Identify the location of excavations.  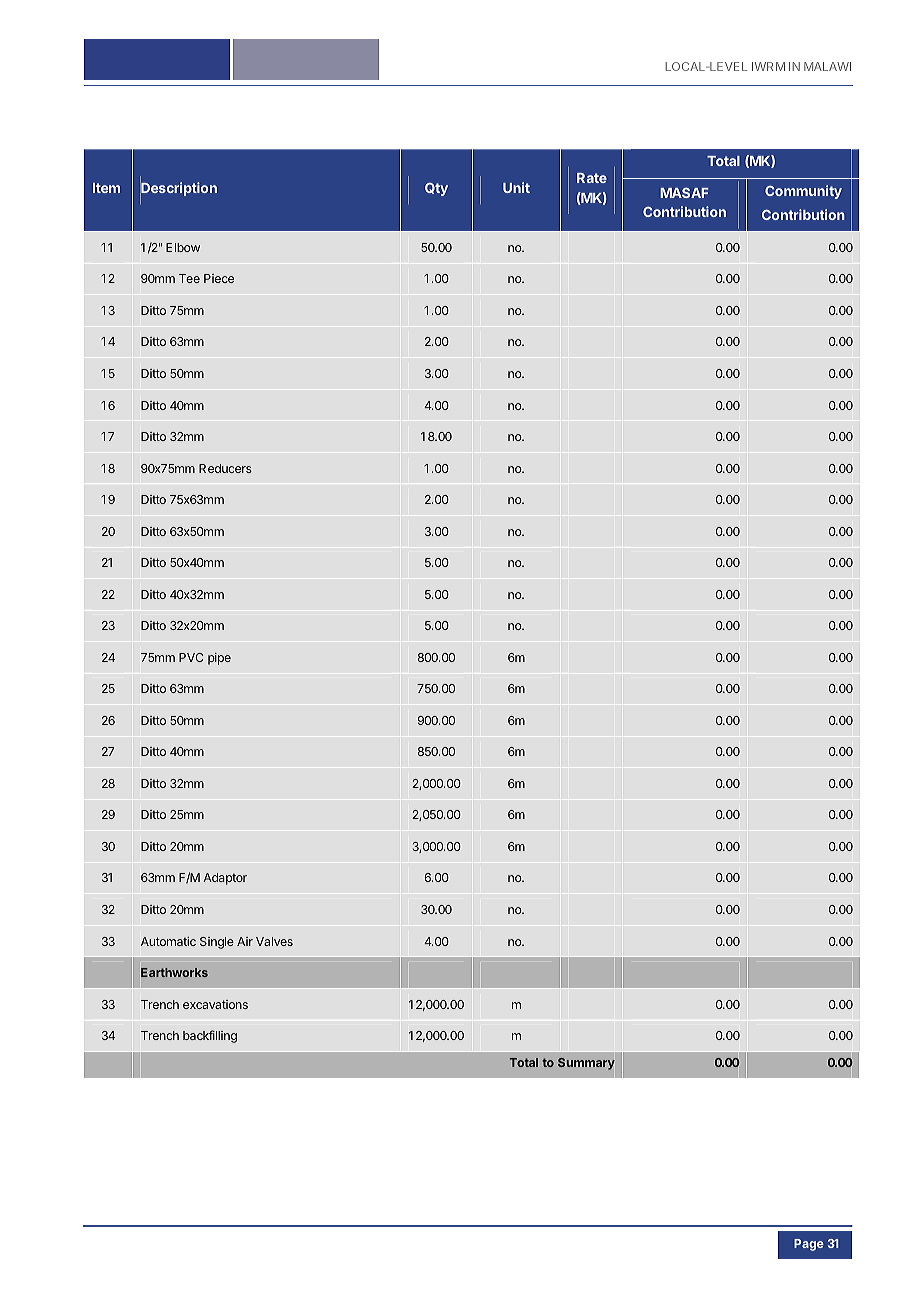
(215, 1004).
